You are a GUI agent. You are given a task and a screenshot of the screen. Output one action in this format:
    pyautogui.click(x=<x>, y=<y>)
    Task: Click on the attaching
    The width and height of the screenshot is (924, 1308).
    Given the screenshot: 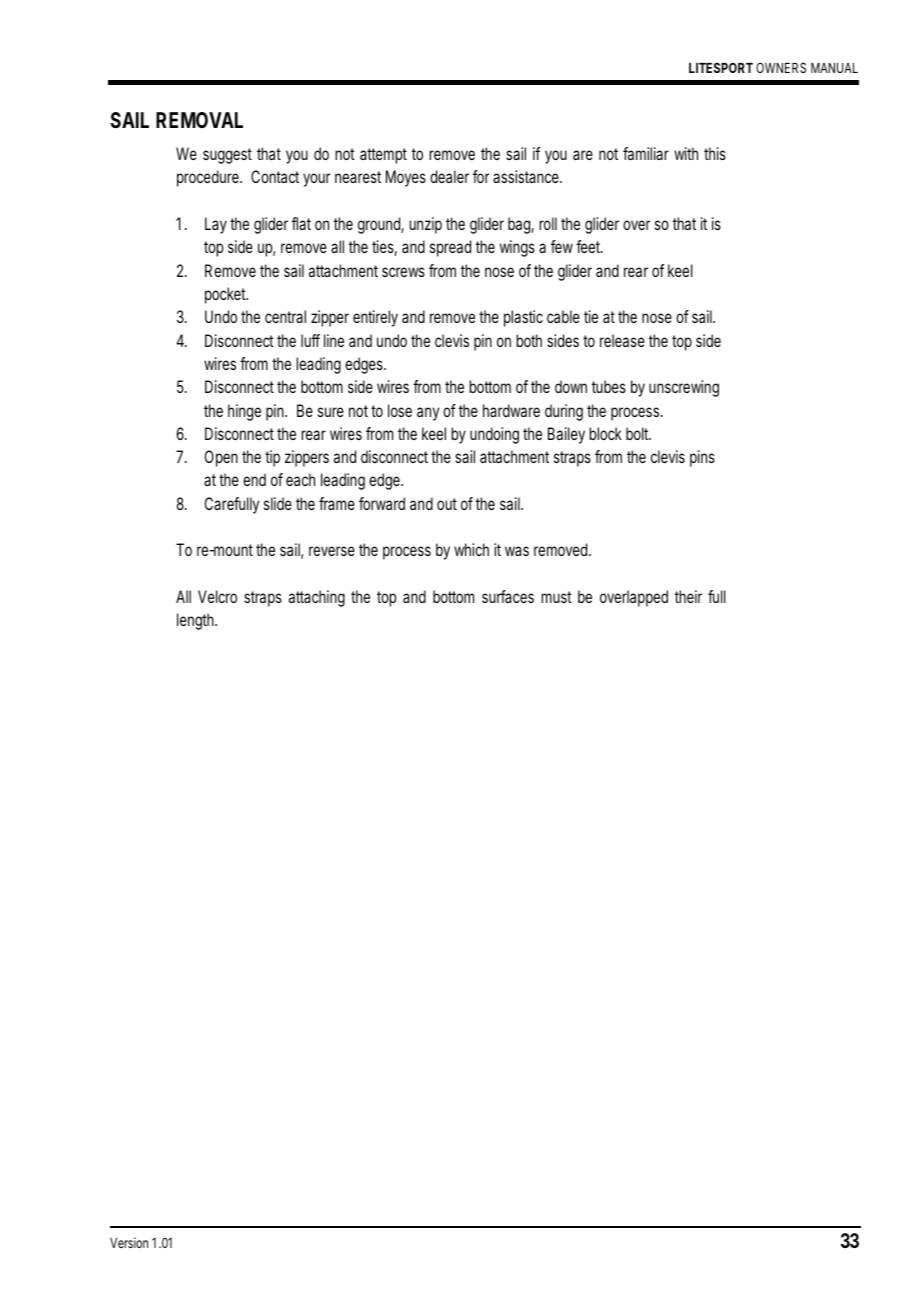 What is the action you would take?
    pyautogui.click(x=317, y=598)
